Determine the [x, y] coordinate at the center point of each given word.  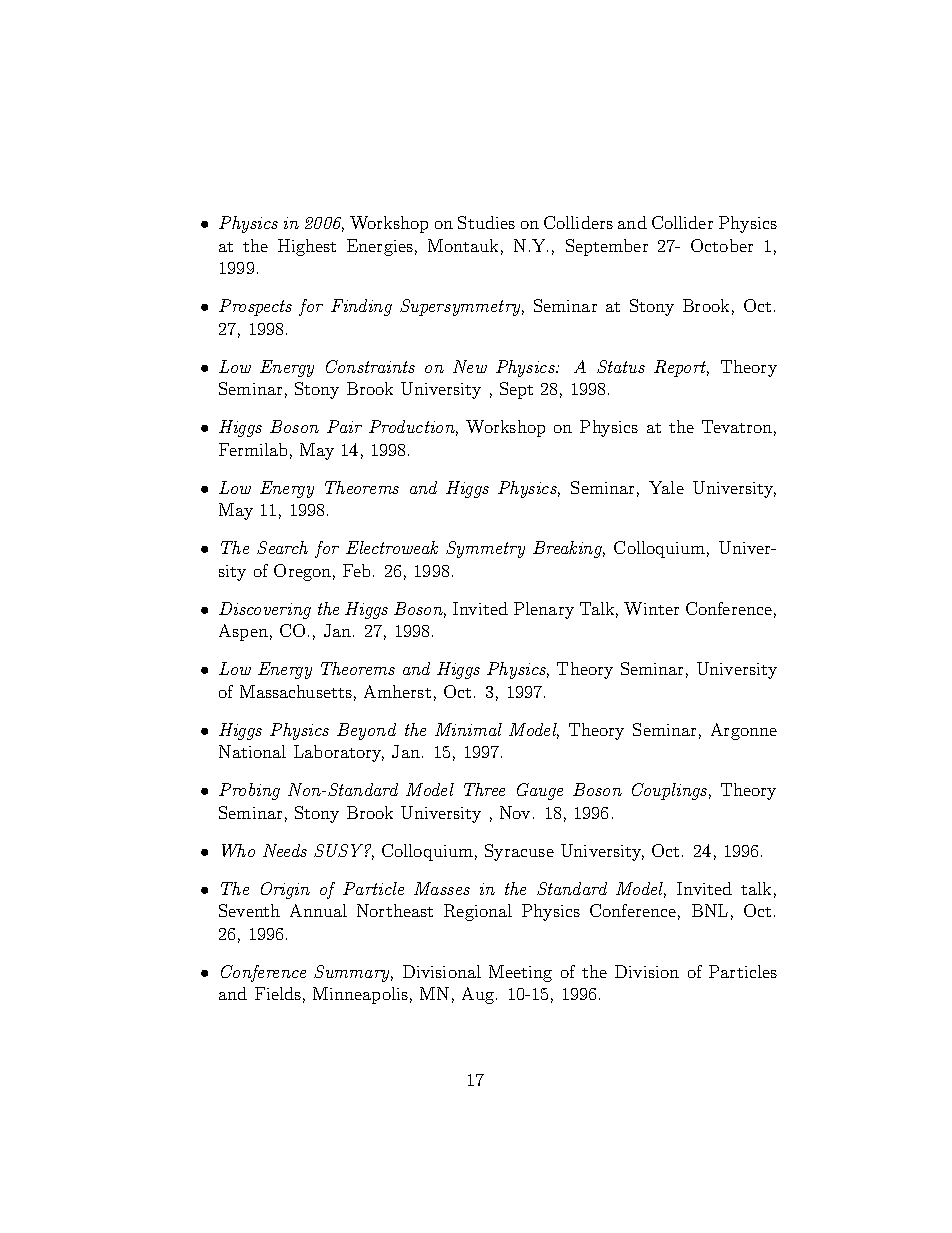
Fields [278, 993]
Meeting [520, 973]
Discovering [265, 610]
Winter [651, 608]
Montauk [463, 245]
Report [681, 368]
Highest [307, 247]
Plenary [544, 610]
